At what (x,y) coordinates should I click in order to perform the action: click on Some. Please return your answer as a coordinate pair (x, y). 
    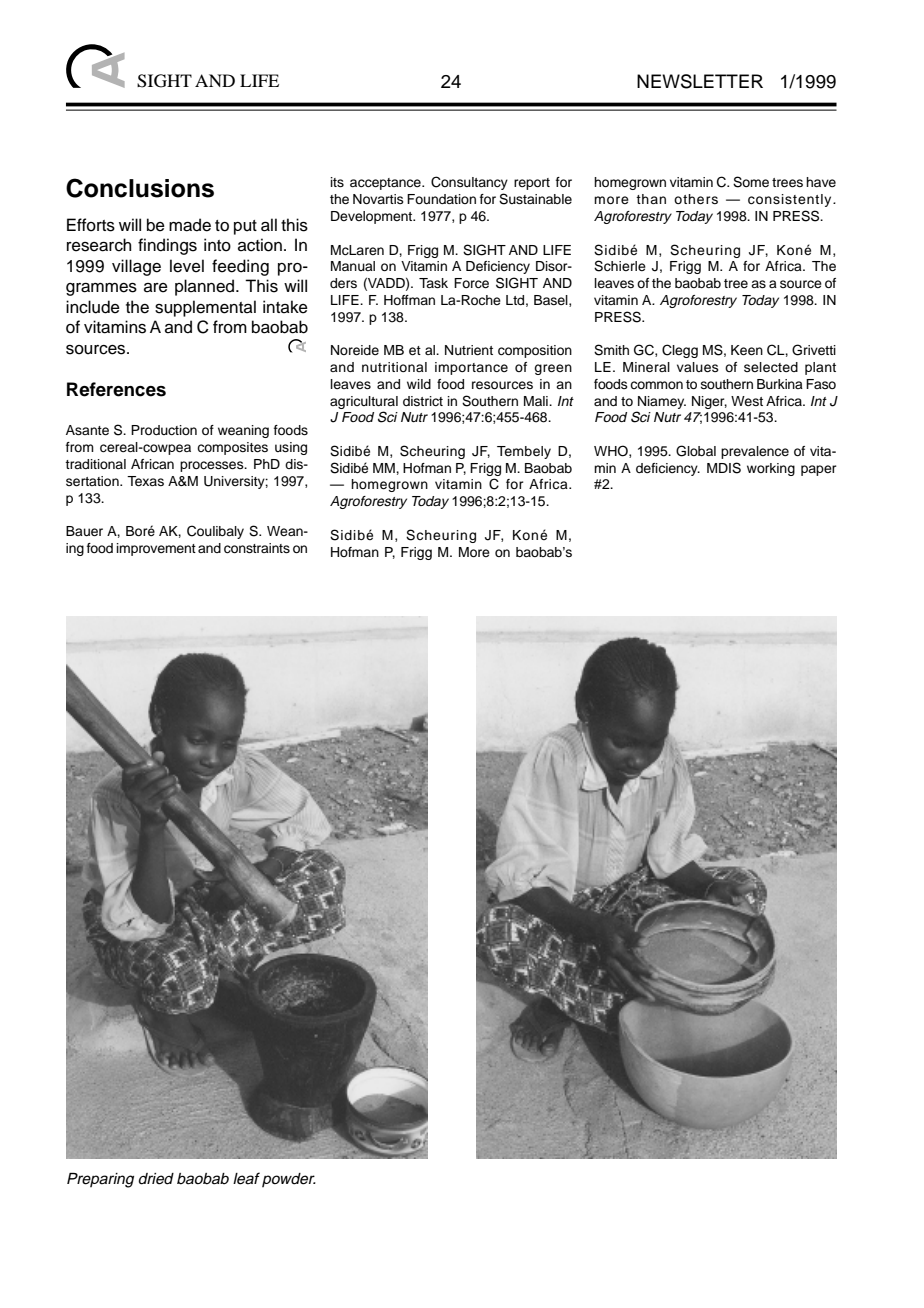
    Looking at the image, I should click on (751, 182).
